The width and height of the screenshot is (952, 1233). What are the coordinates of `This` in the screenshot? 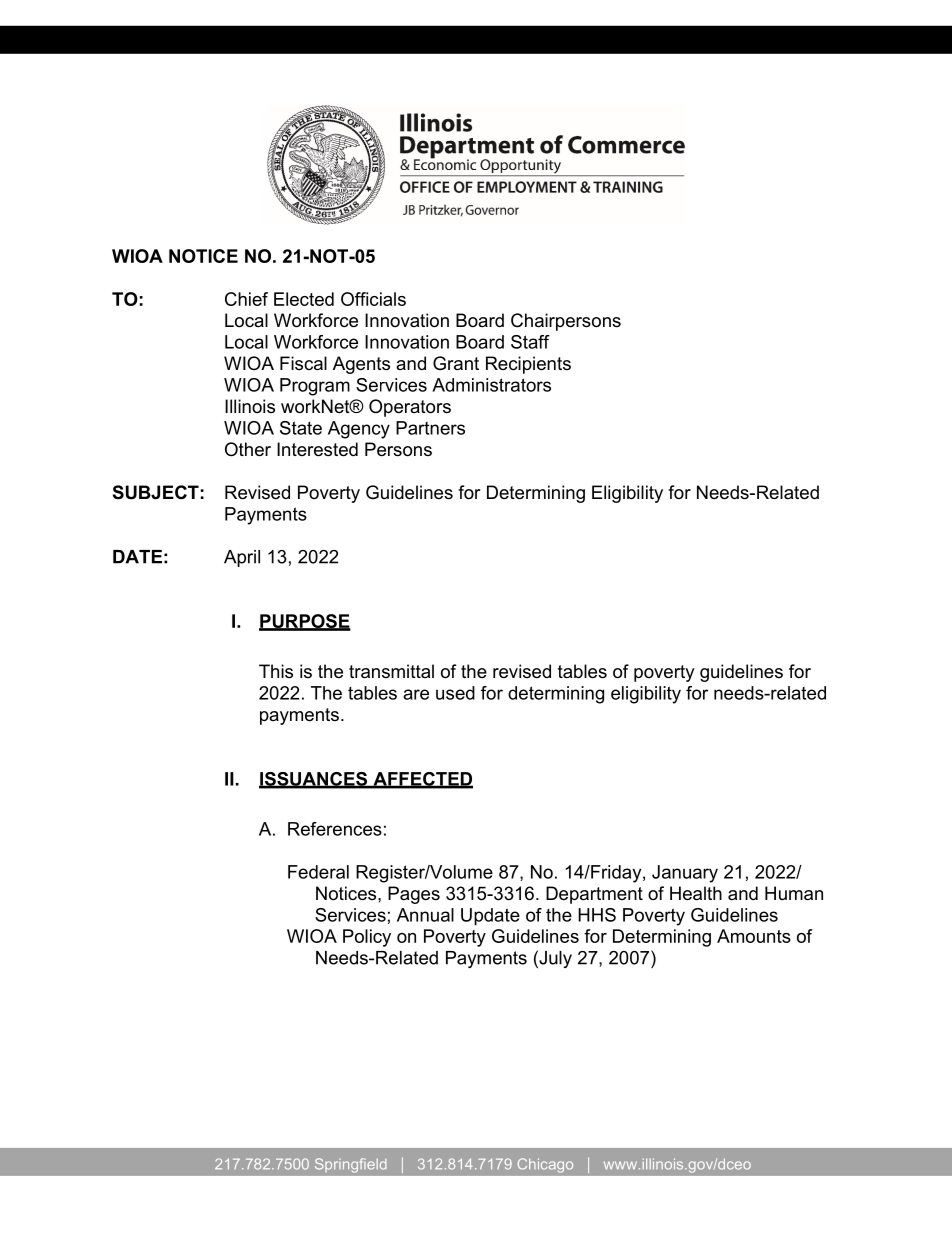 It's located at (276, 671).
